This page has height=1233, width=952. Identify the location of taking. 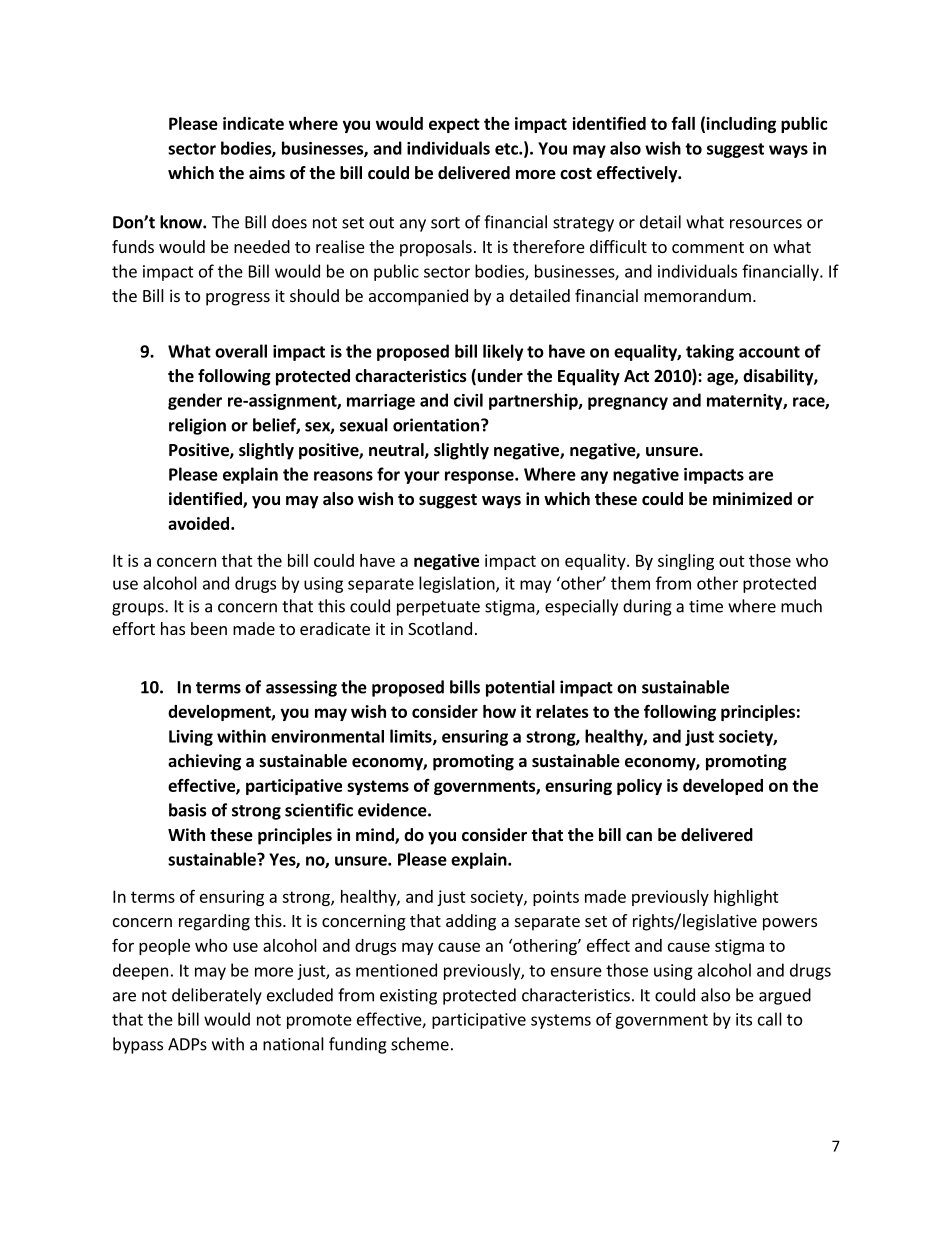
(710, 352).
